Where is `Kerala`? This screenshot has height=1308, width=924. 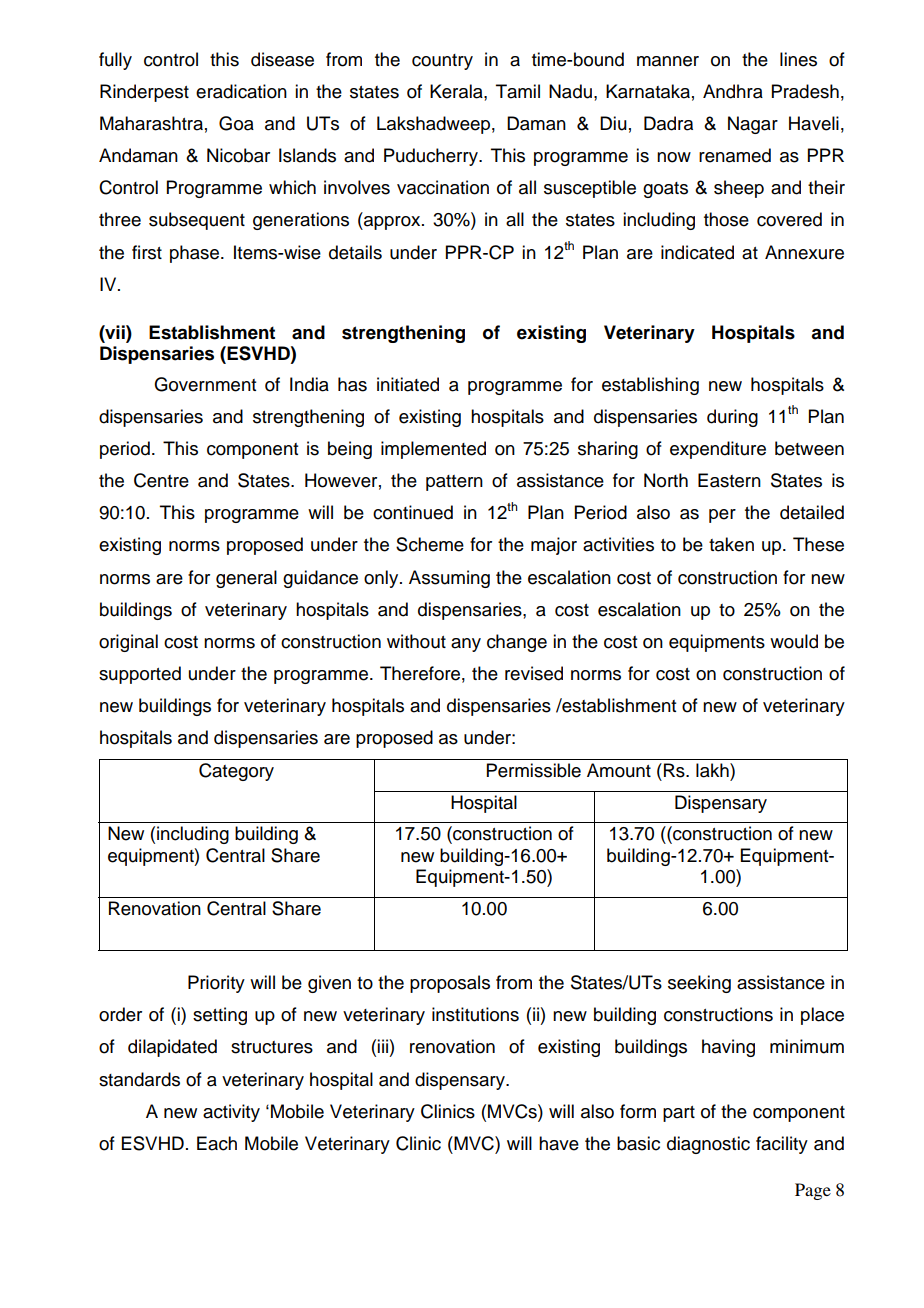 Kerala is located at coordinates (457, 91).
